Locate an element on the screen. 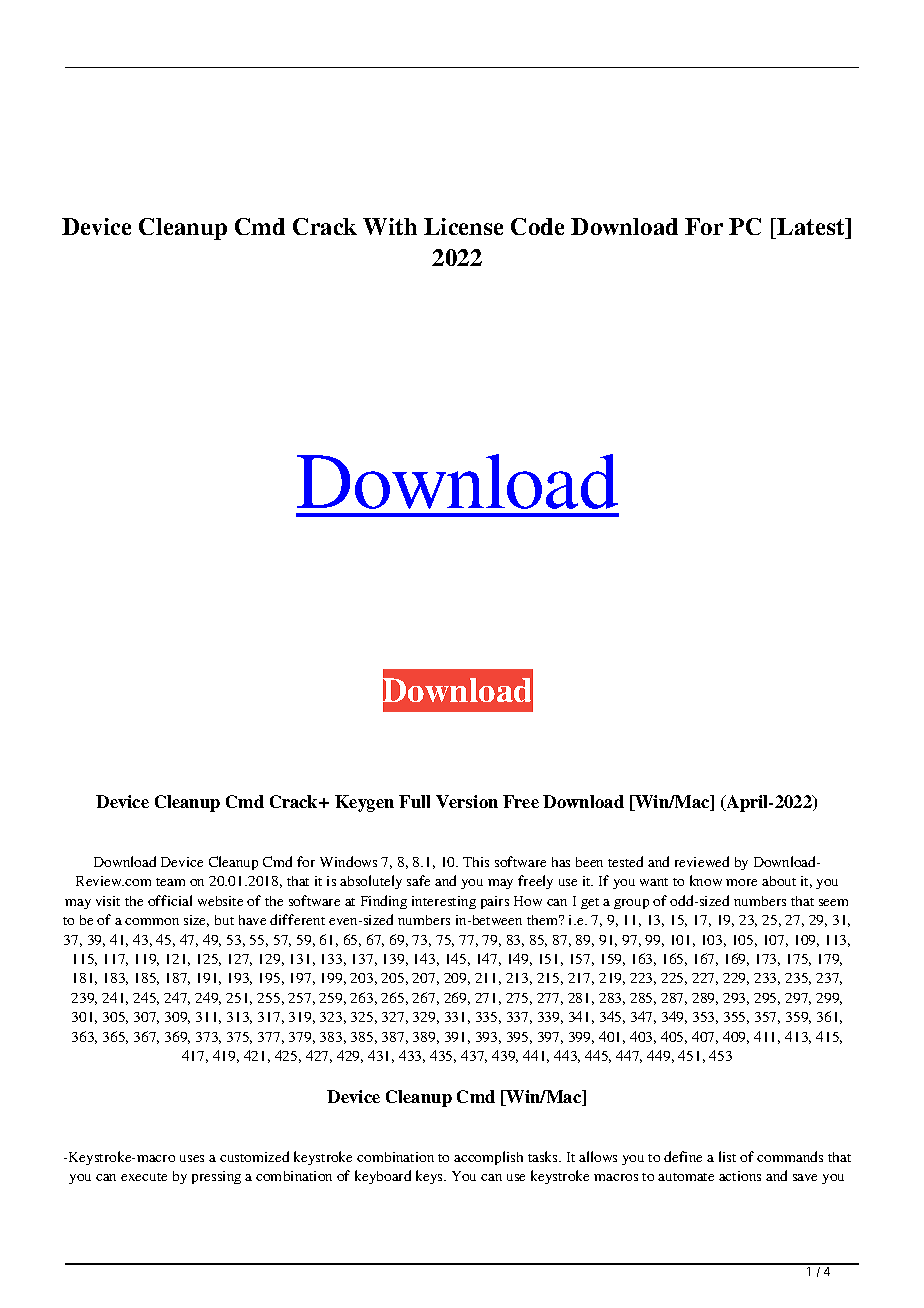  Latest is located at coordinates (812, 226).
